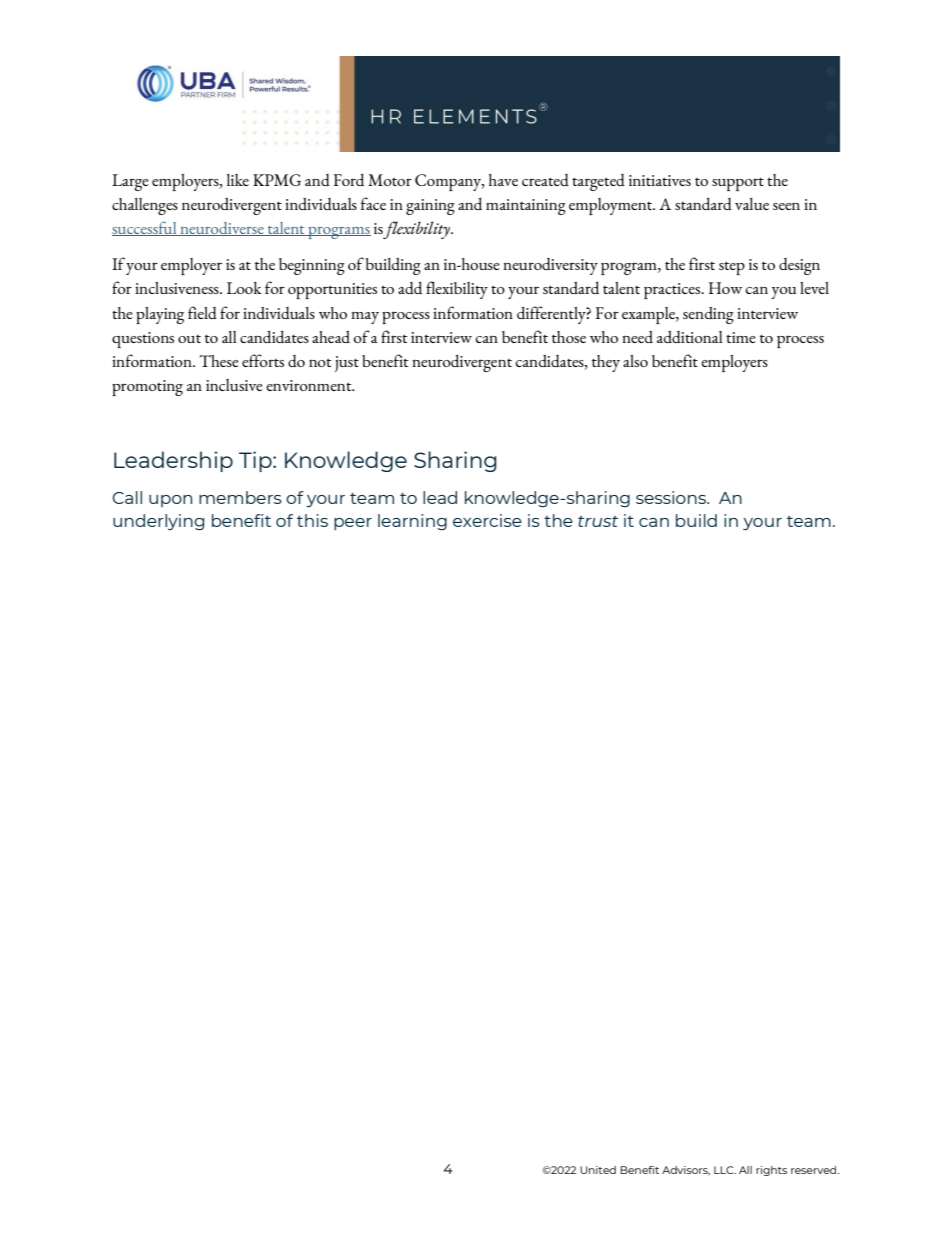 Image resolution: width=952 pixels, height=1233 pixels. I want to click on exercise, so click(487, 520).
